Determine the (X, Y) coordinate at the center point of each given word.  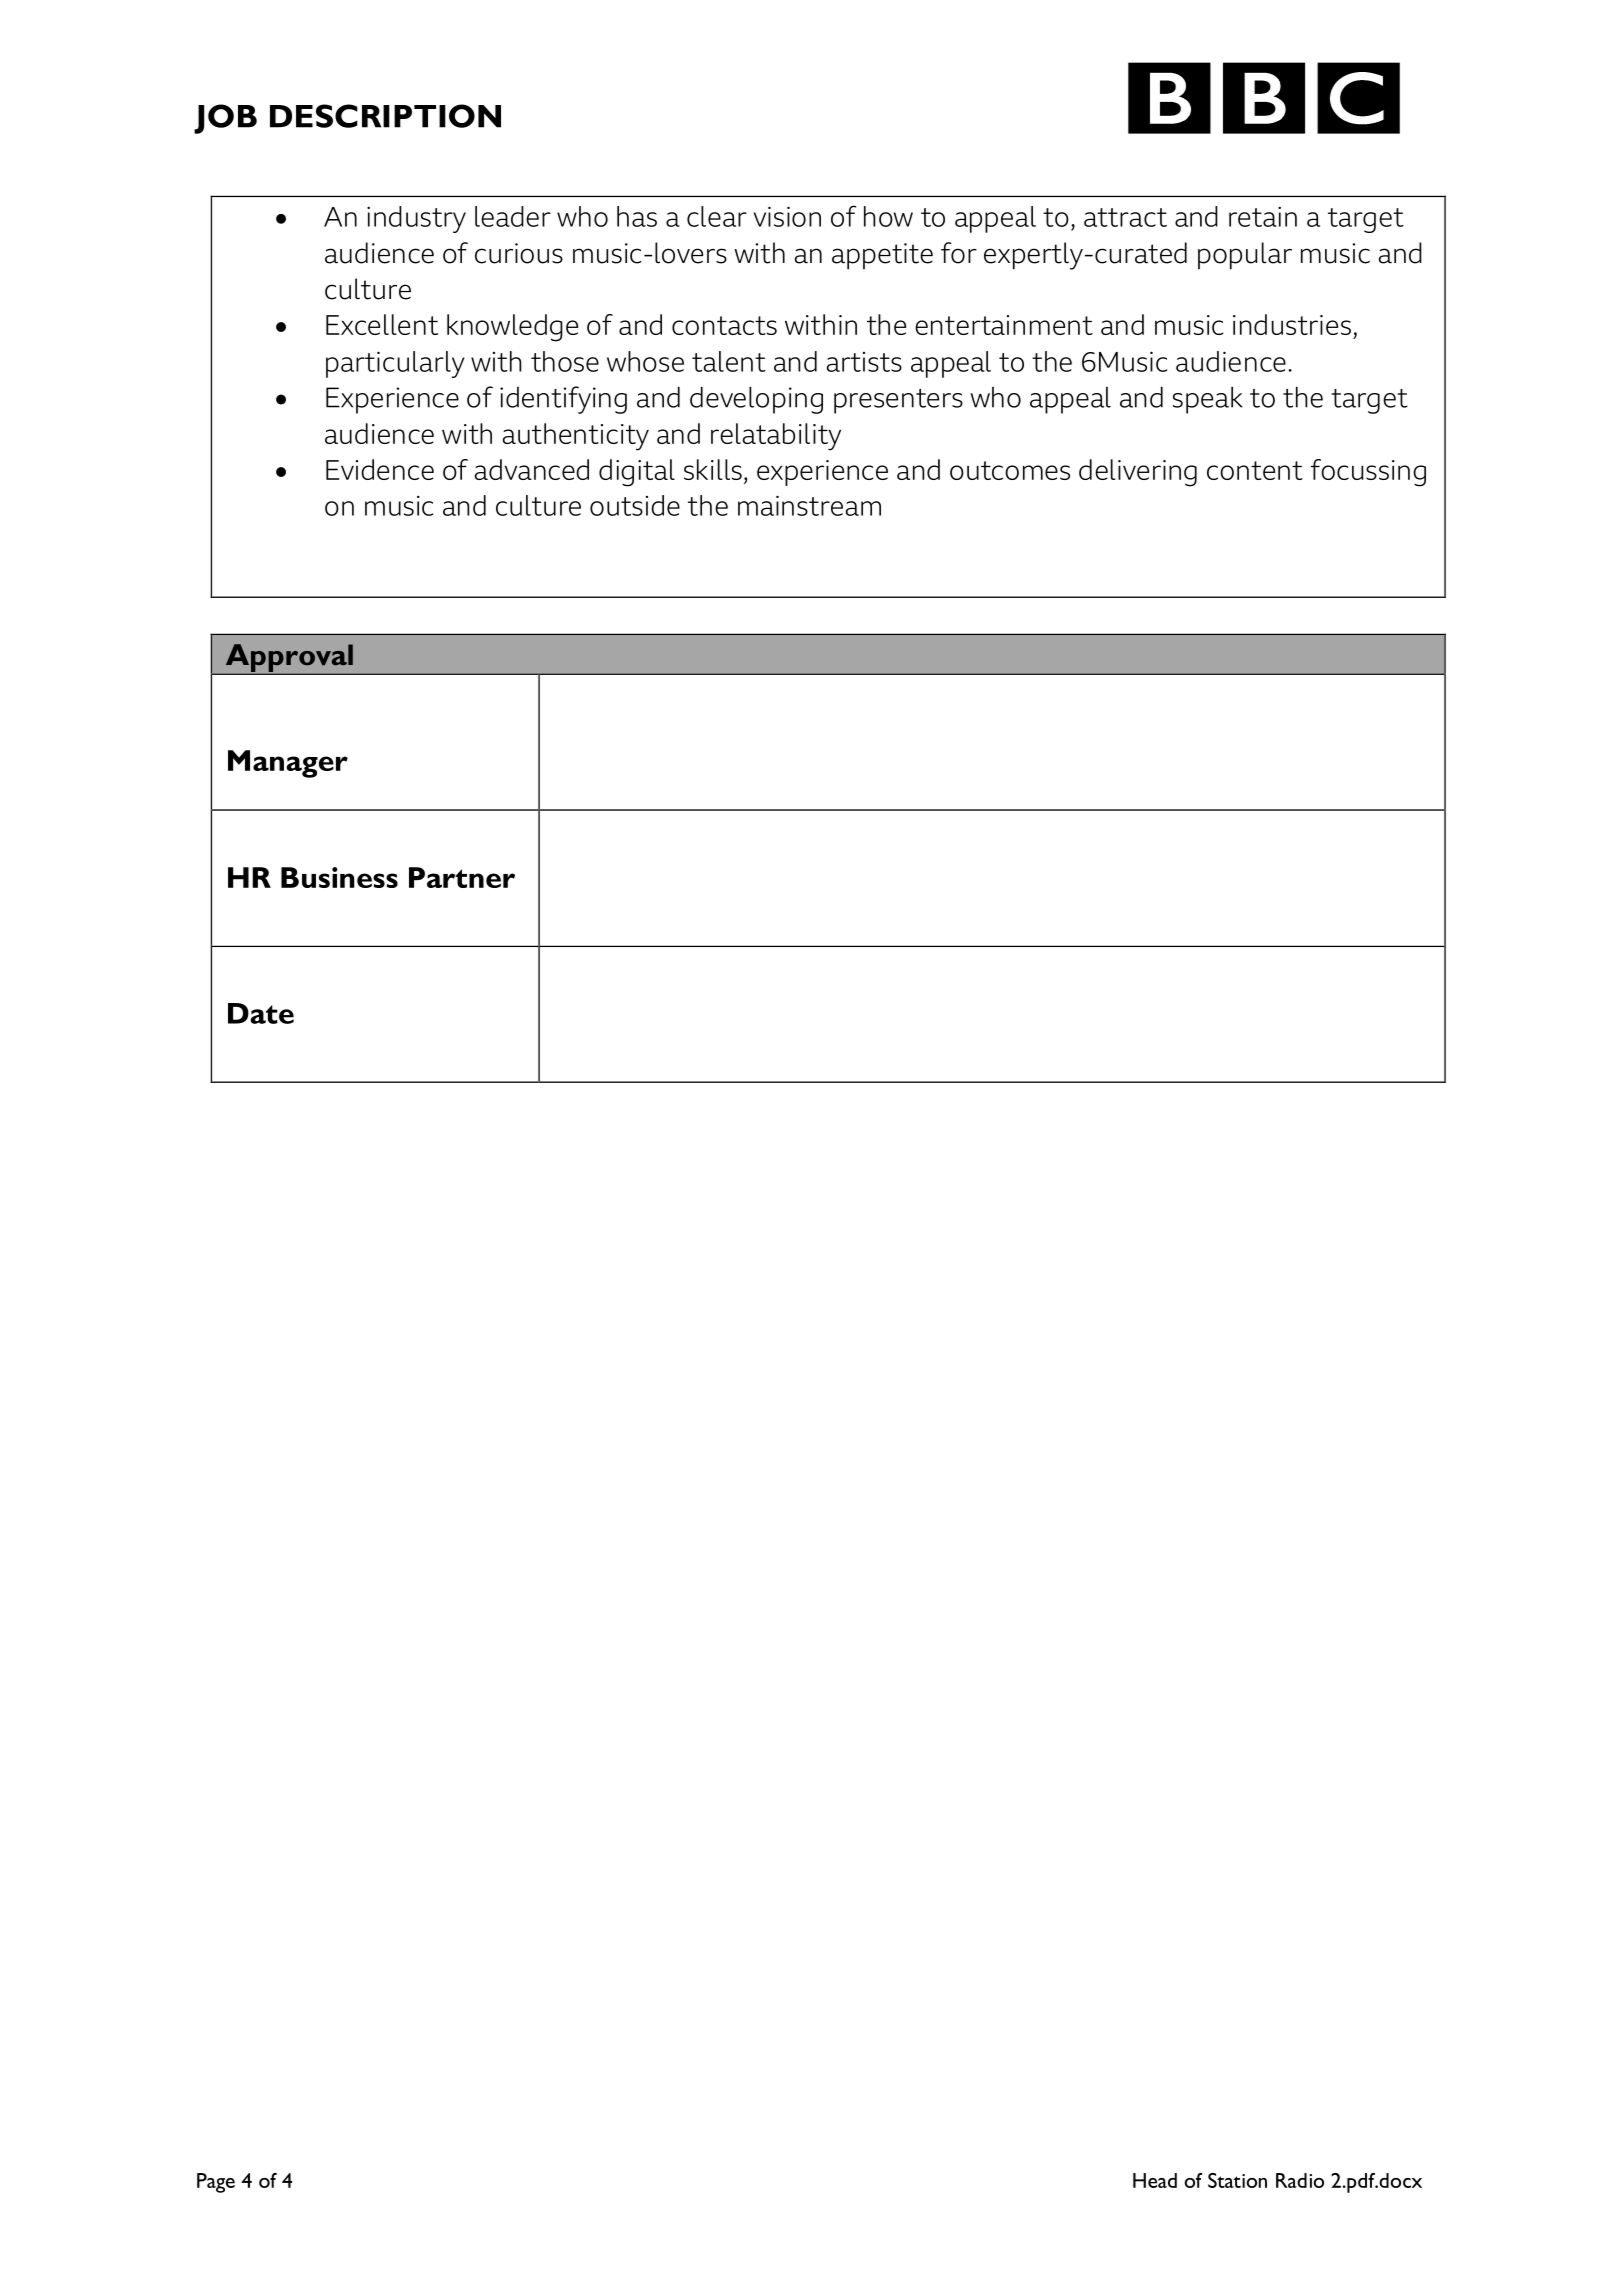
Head (1155, 2180)
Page (216, 2183)
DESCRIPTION (385, 116)
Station (1237, 2180)
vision (787, 216)
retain (1263, 216)
